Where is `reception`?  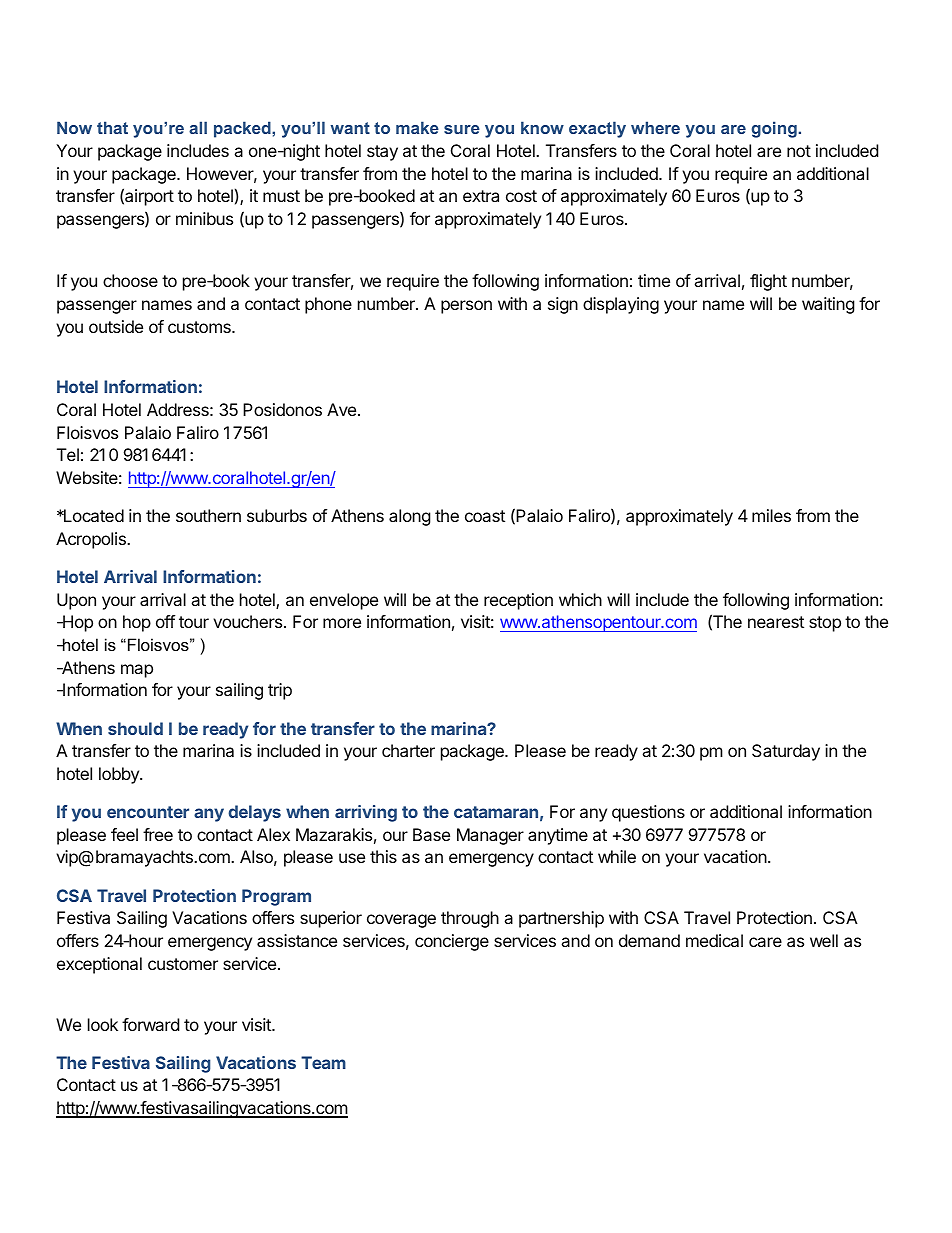
reception is located at coordinates (518, 601).
